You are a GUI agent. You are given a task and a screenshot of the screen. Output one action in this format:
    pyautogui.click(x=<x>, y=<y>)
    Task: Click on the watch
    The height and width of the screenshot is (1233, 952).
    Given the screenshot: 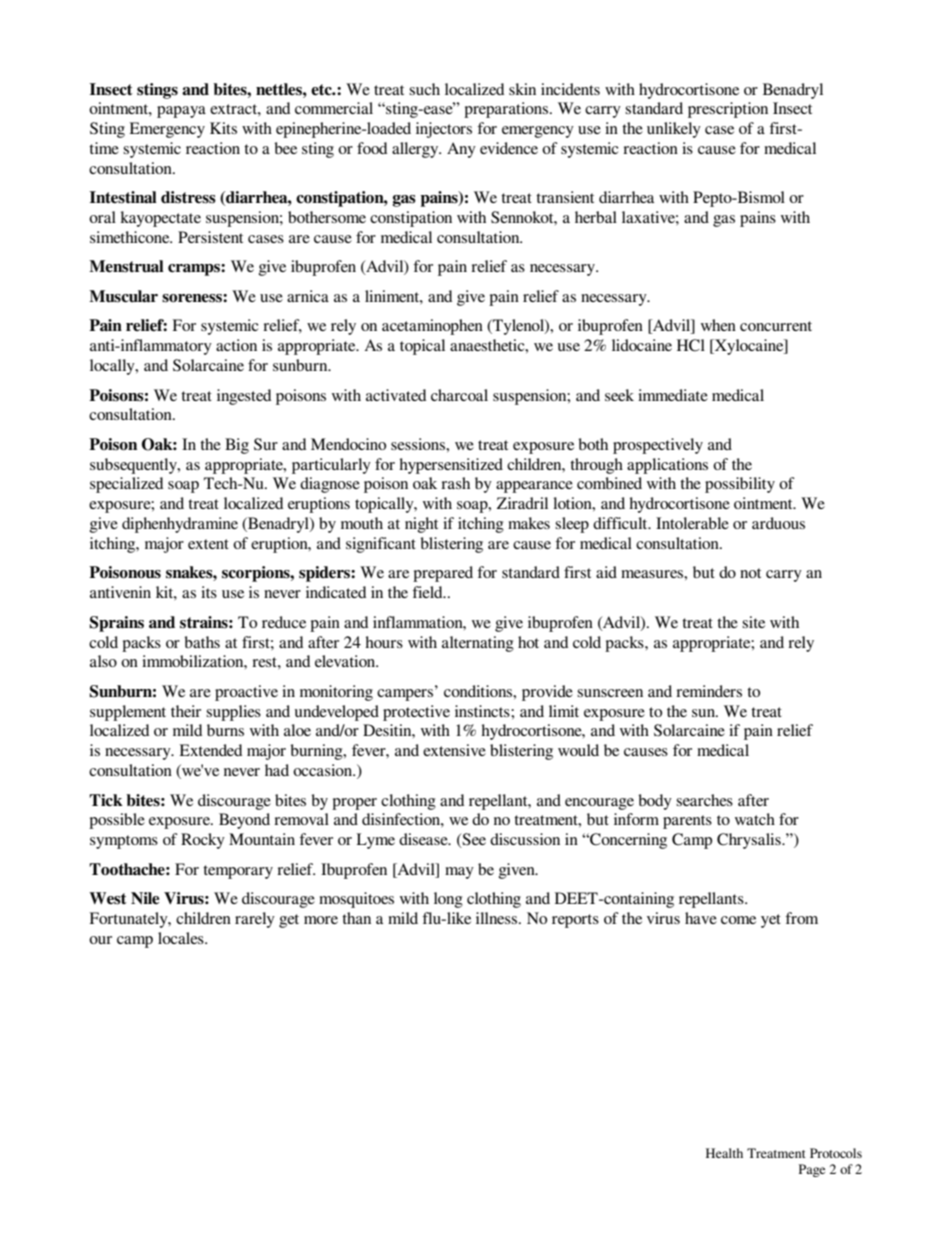 What is the action you would take?
    pyautogui.click(x=755, y=819)
